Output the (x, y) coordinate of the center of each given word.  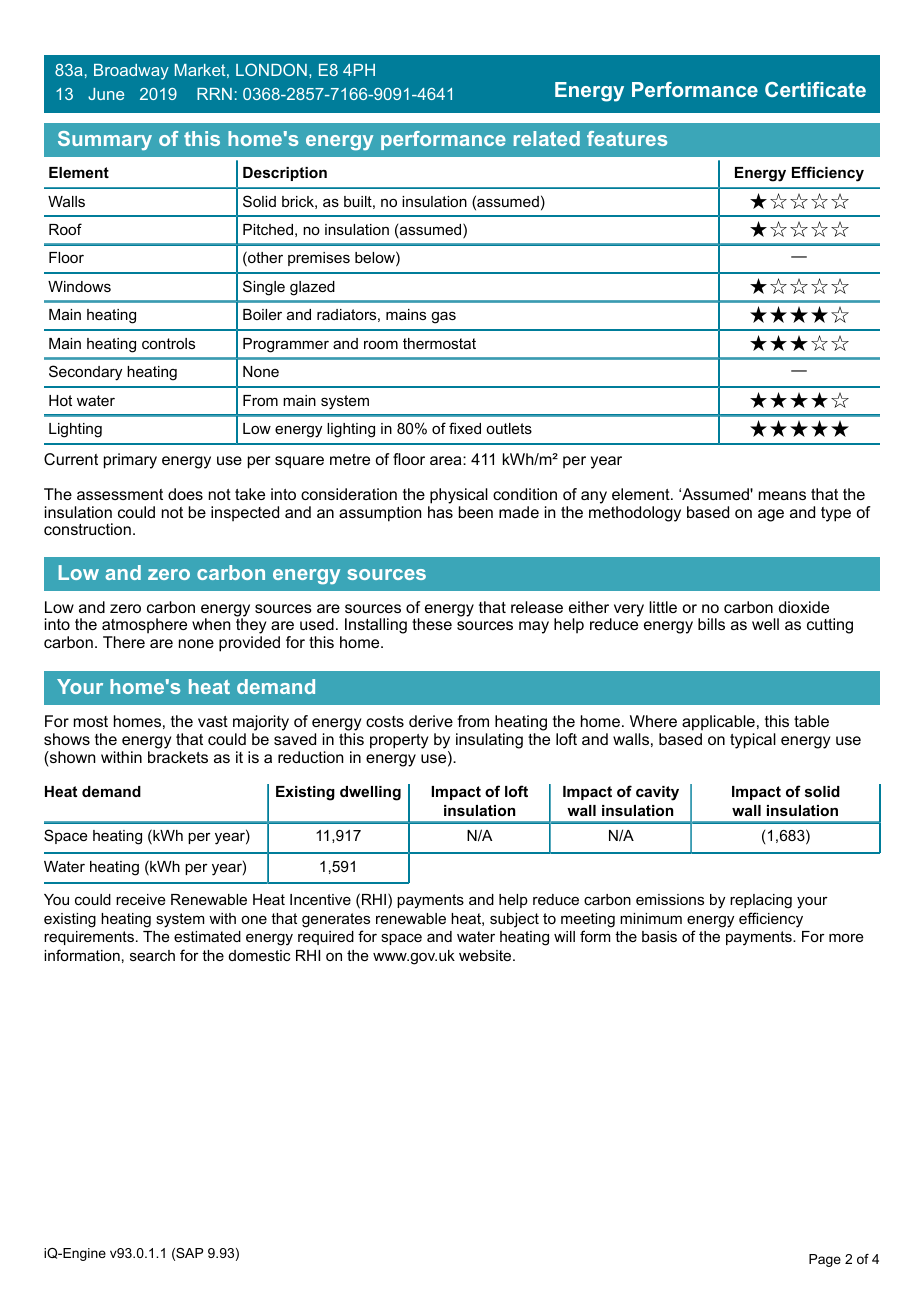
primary (130, 461)
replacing (761, 901)
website (486, 955)
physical (459, 496)
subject (514, 920)
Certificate (815, 89)
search (152, 955)
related (547, 138)
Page (825, 1260)
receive (141, 899)
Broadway (131, 72)
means (782, 495)
